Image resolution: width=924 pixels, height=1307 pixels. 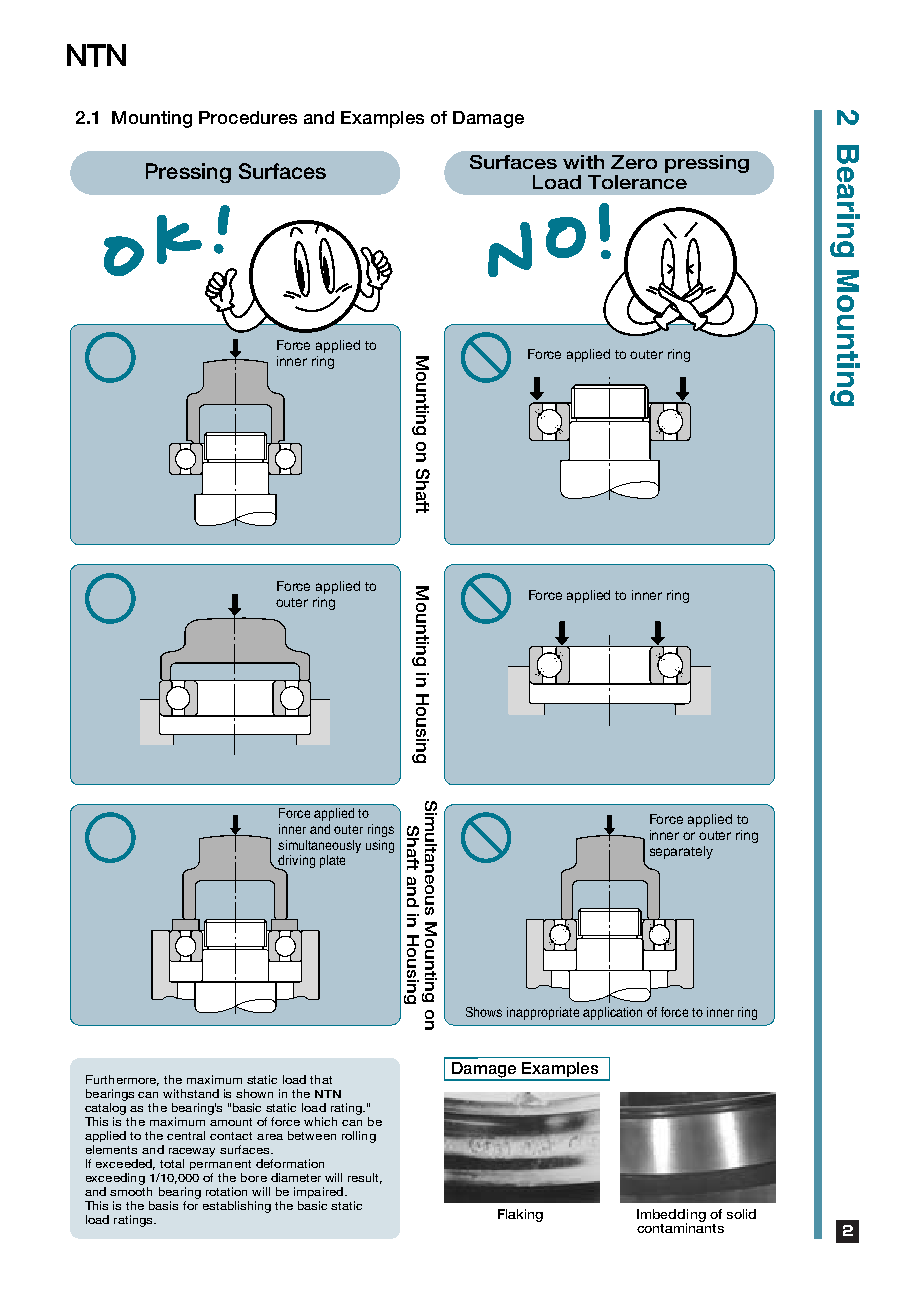 I want to click on Zero, so click(x=634, y=162).
